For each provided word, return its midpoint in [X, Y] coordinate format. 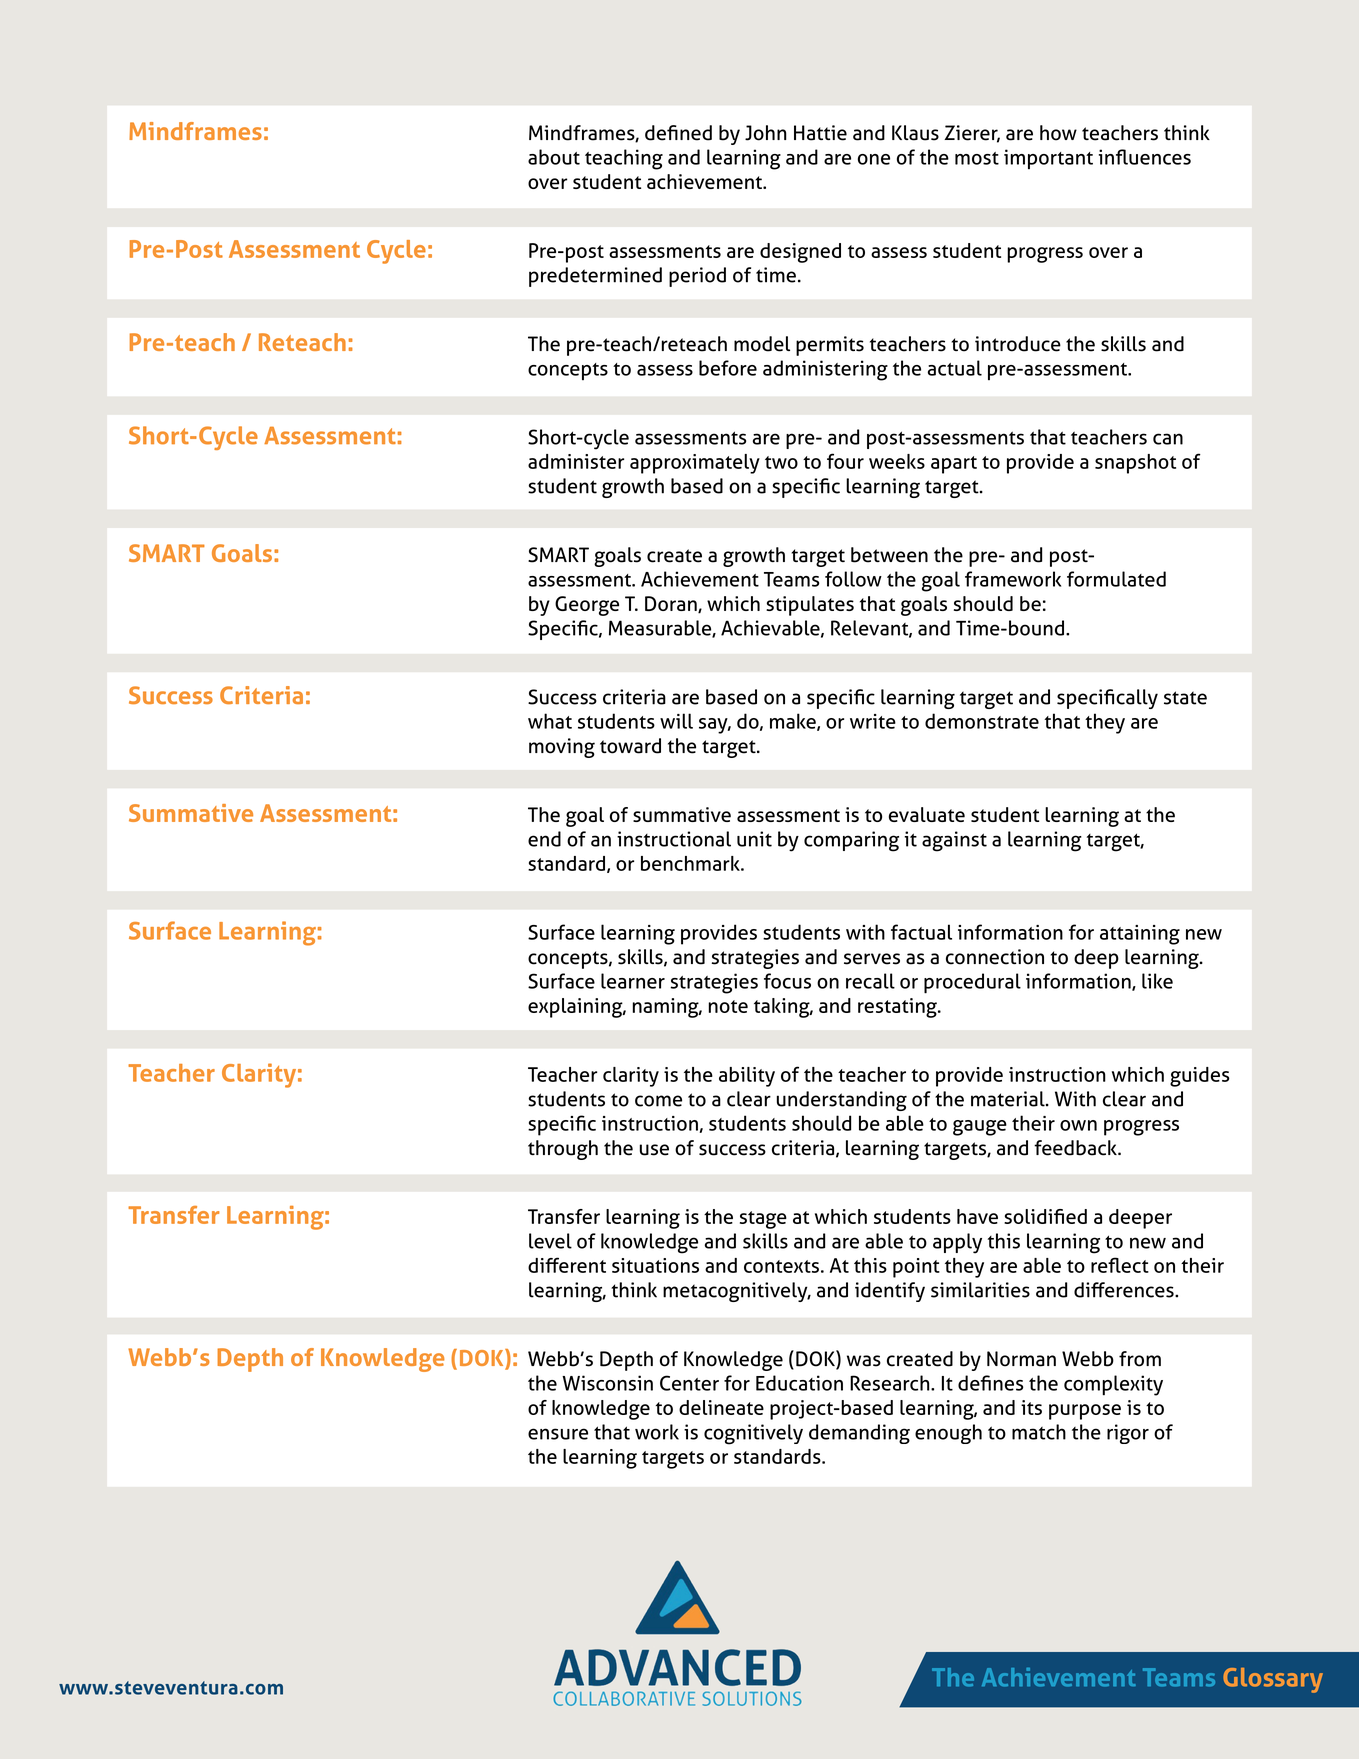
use [654, 1150]
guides [1199, 1077]
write [873, 721]
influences [1145, 157]
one [874, 159]
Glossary [1273, 1680]
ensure [558, 1434]
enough [948, 1434]
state [1185, 698]
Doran [672, 604]
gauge [980, 1128]
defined [678, 133]
